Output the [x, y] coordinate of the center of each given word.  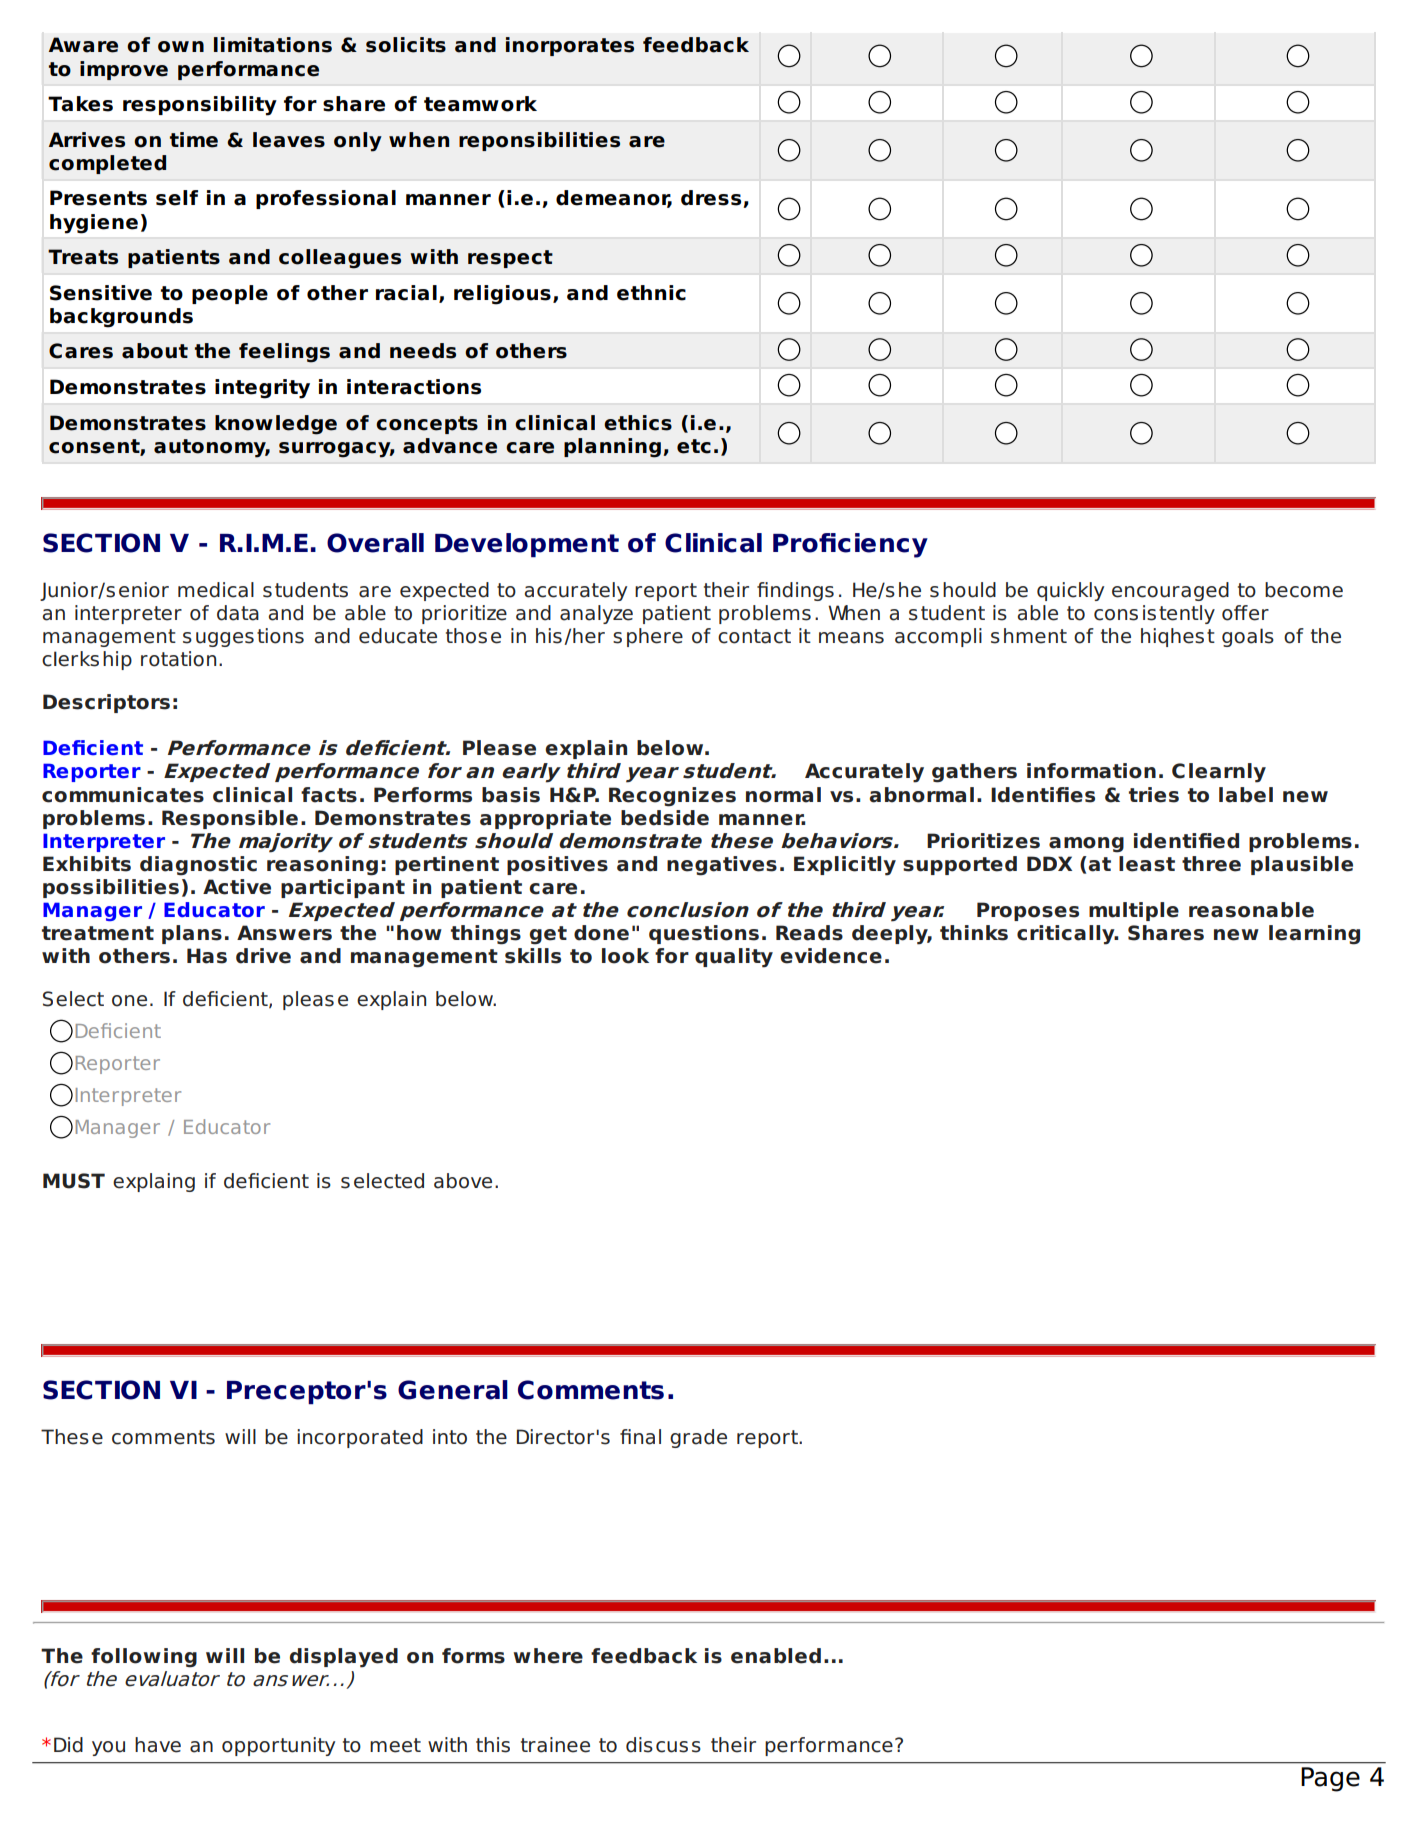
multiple [1134, 911]
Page [1330, 1779]
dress [712, 199]
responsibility [200, 106]
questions [704, 934]
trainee [555, 1745]
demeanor [614, 199]
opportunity [278, 1746]
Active [237, 887]
